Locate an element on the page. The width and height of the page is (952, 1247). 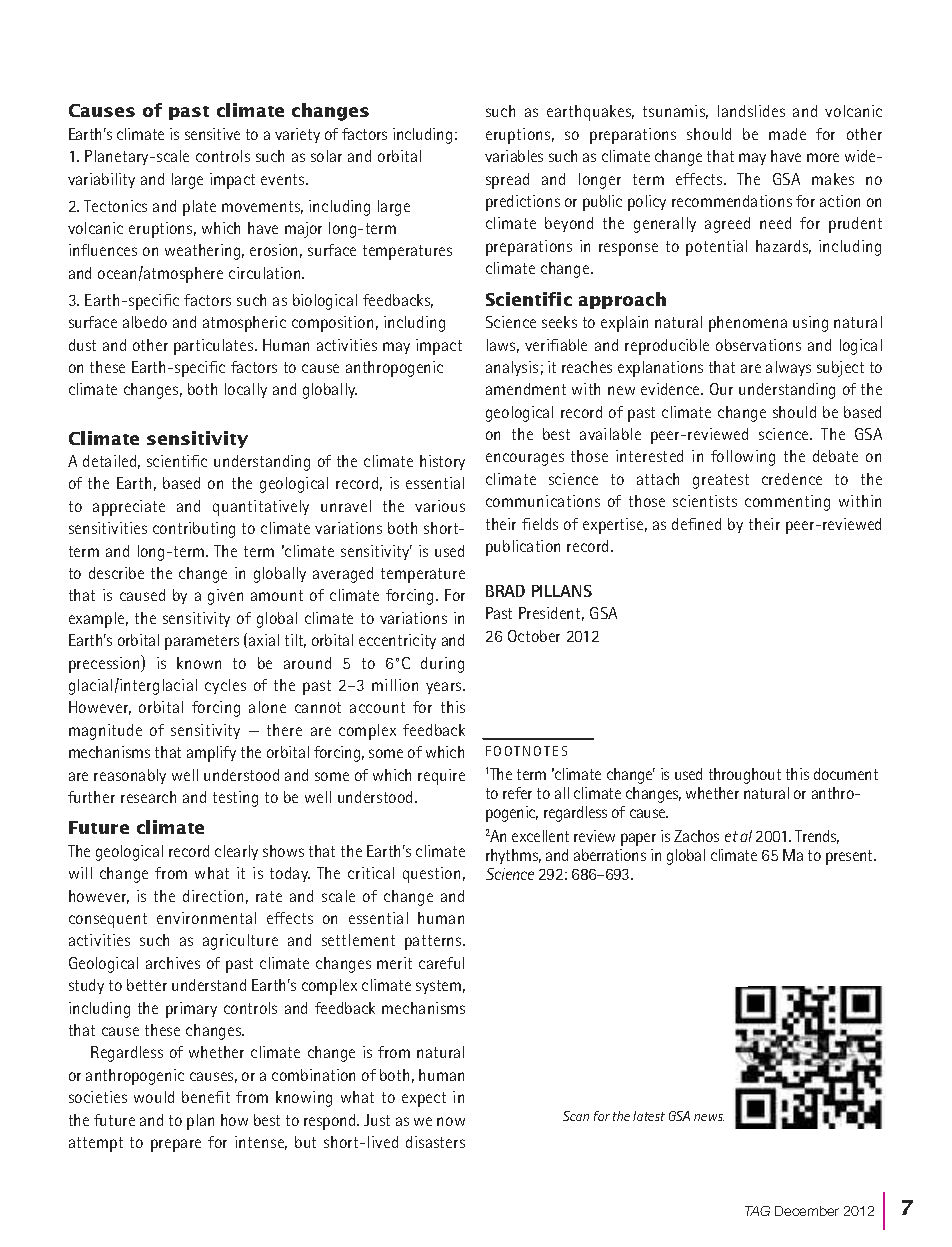
rhythms is located at coordinates (513, 856).
